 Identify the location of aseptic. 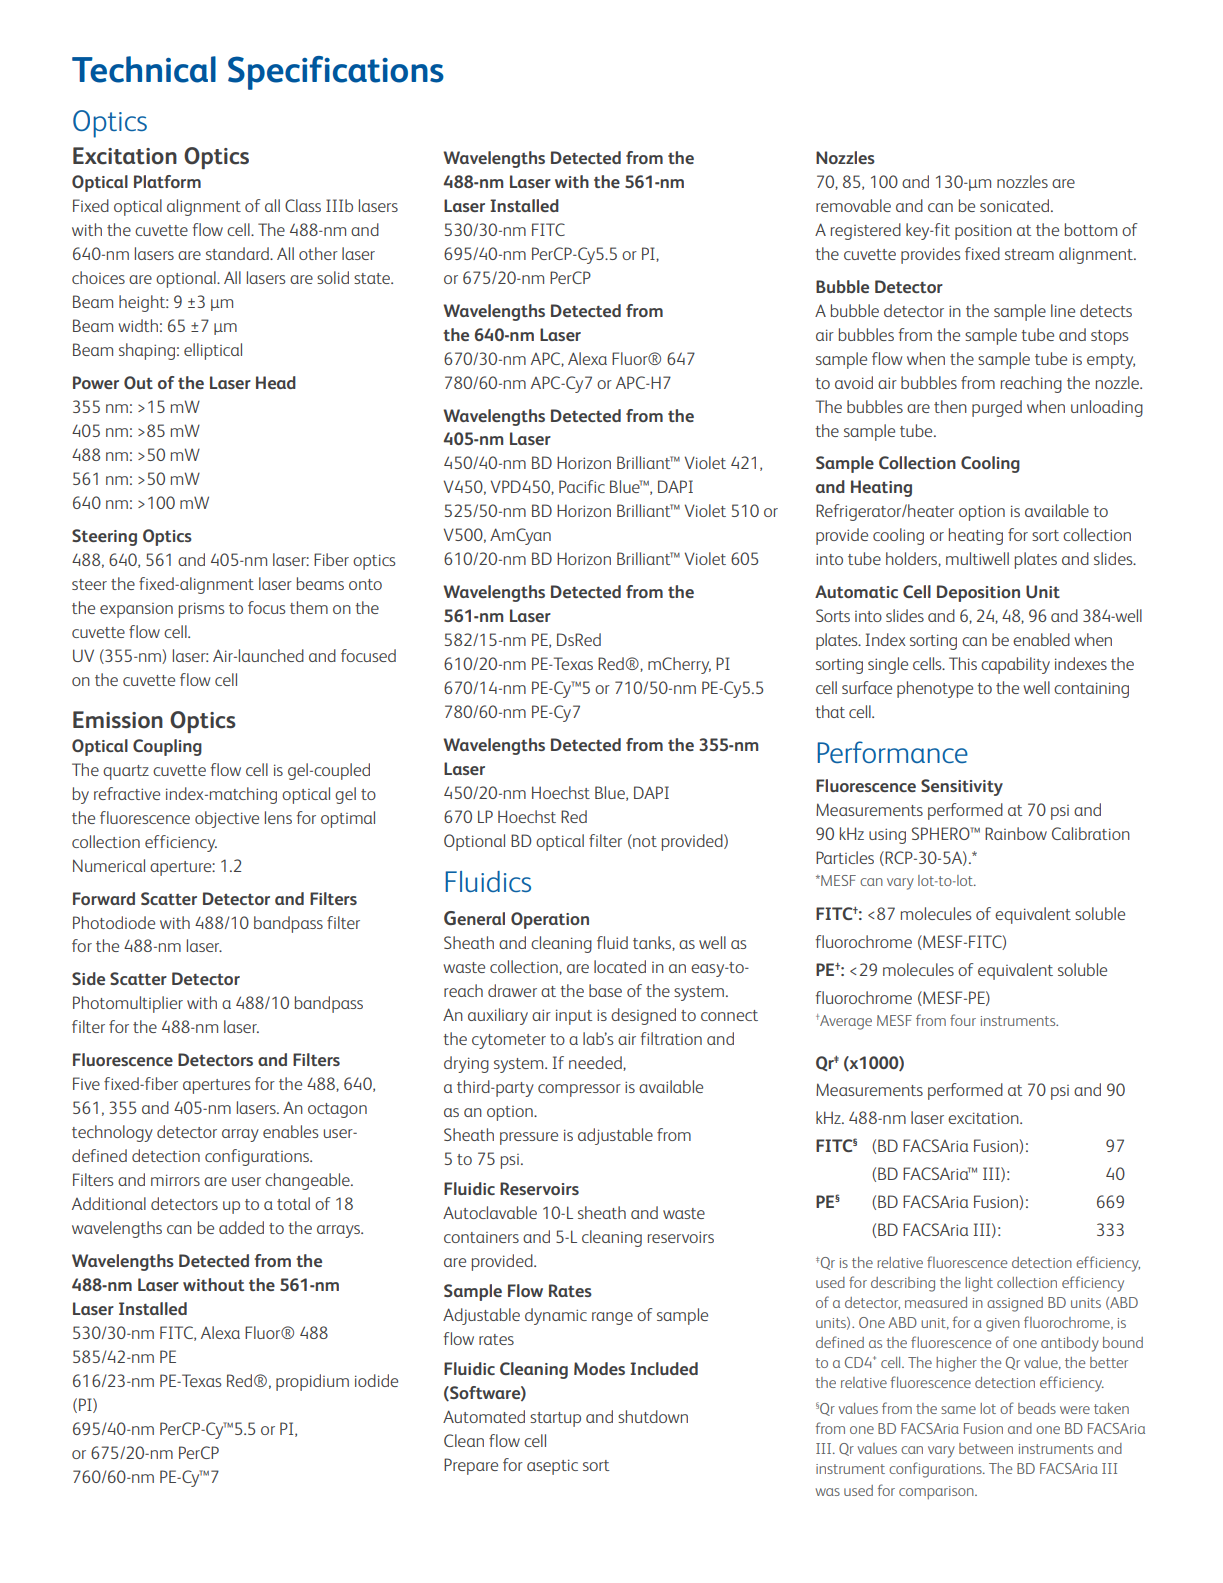
(552, 1467).
